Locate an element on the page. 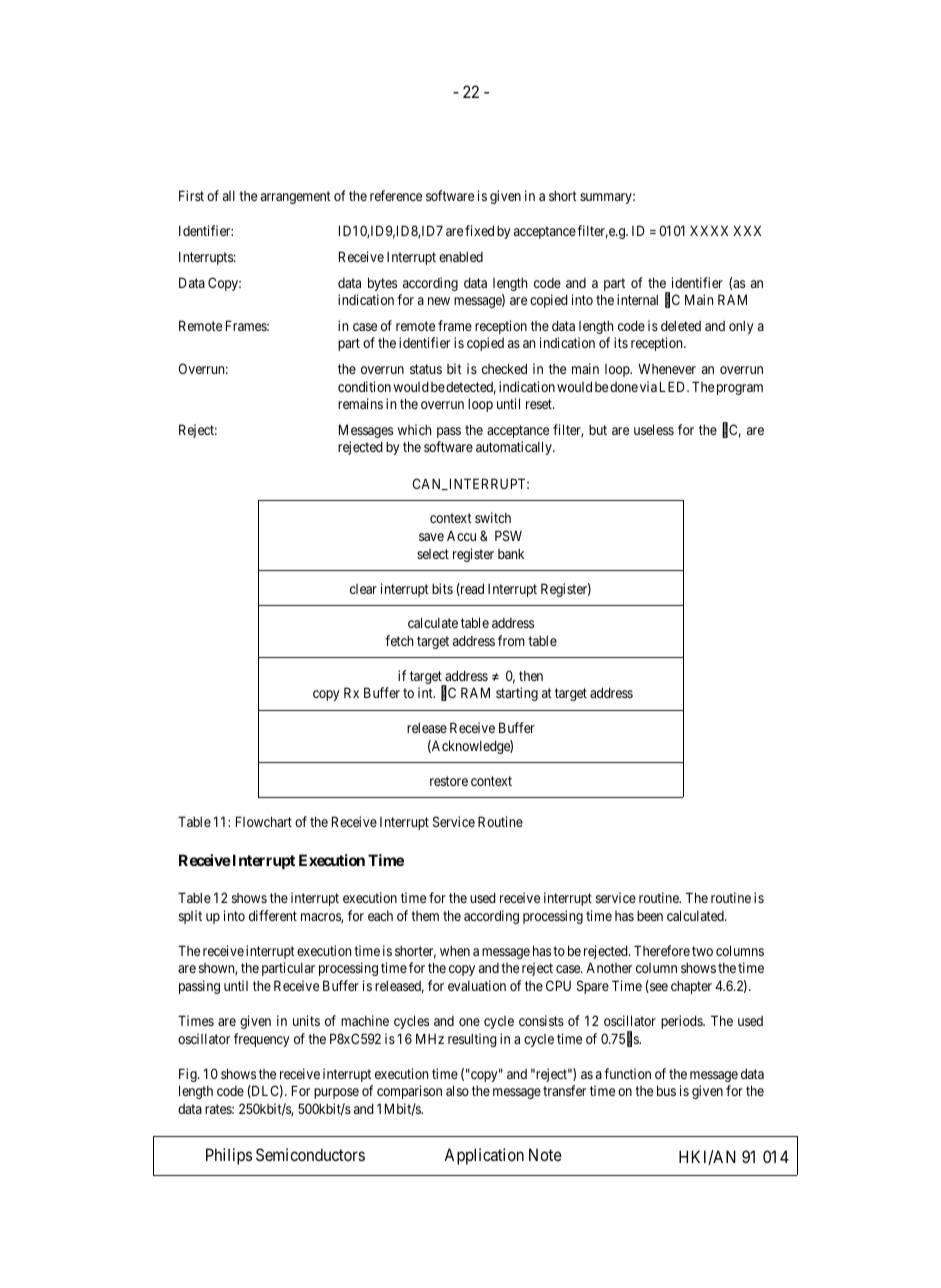  useless is located at coordinates (654, 429).
